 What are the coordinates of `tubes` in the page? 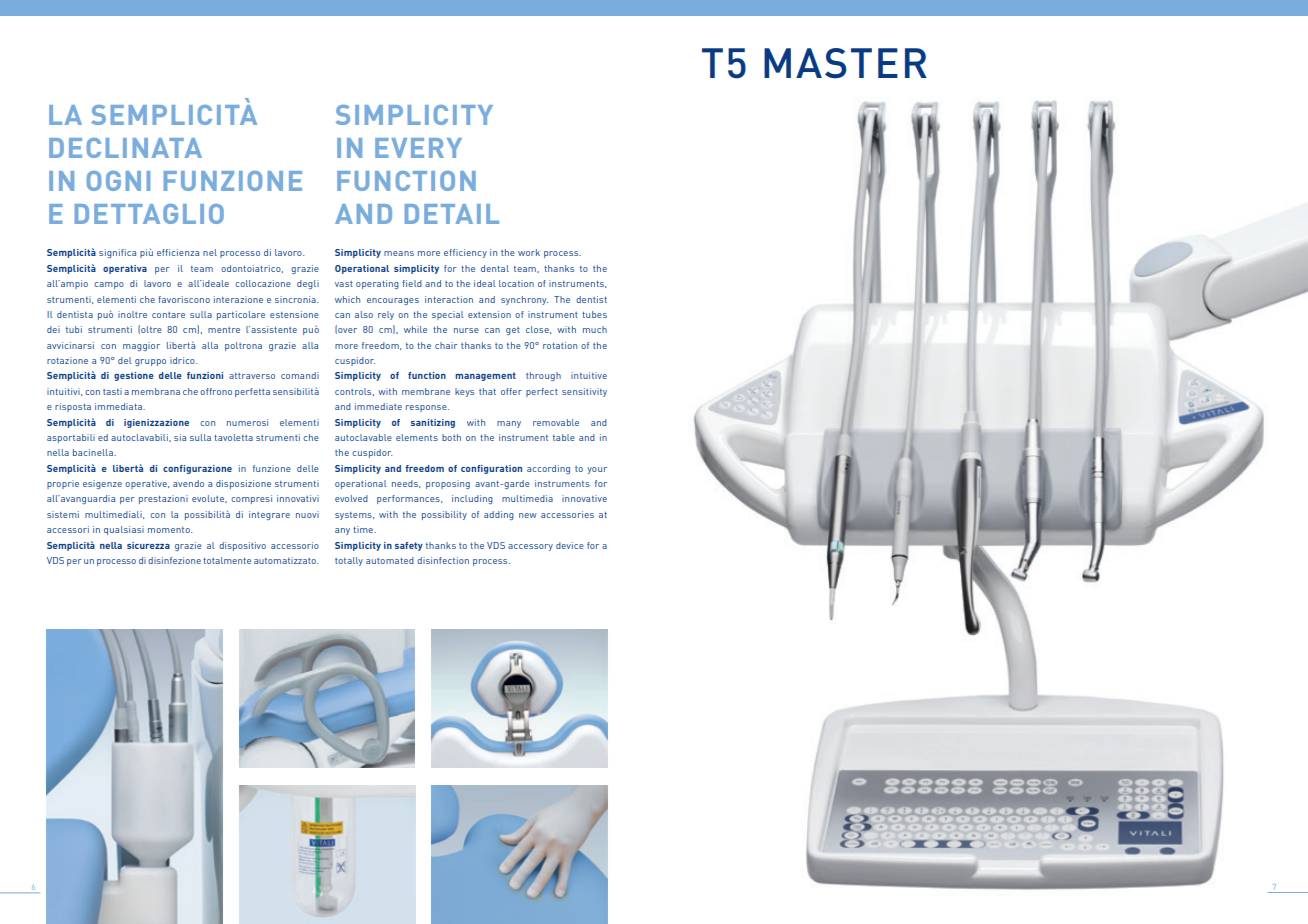 It's located at (594, 314).
